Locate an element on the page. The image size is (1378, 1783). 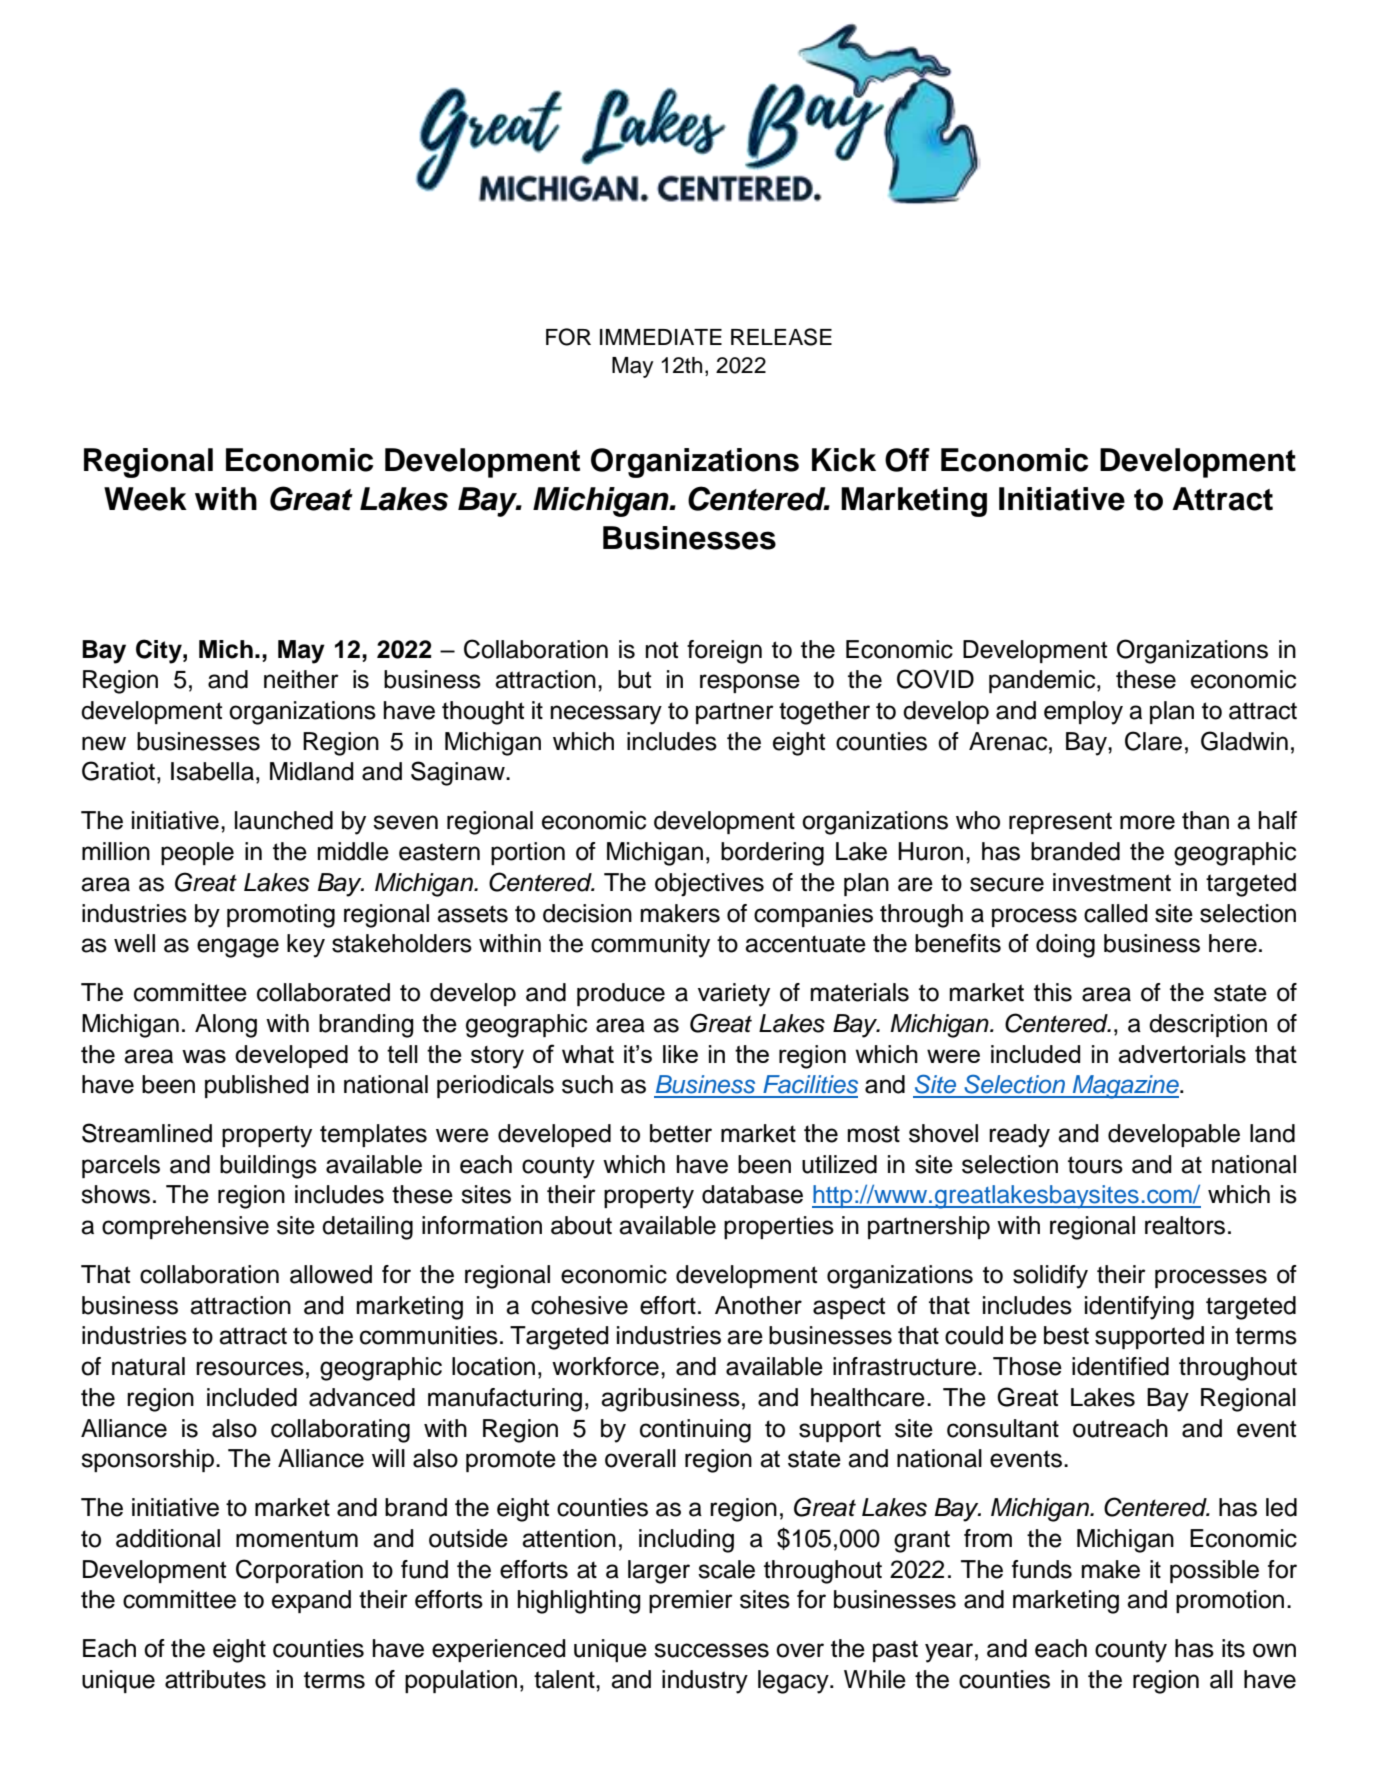
Off is located at coordinates (907, 460).
